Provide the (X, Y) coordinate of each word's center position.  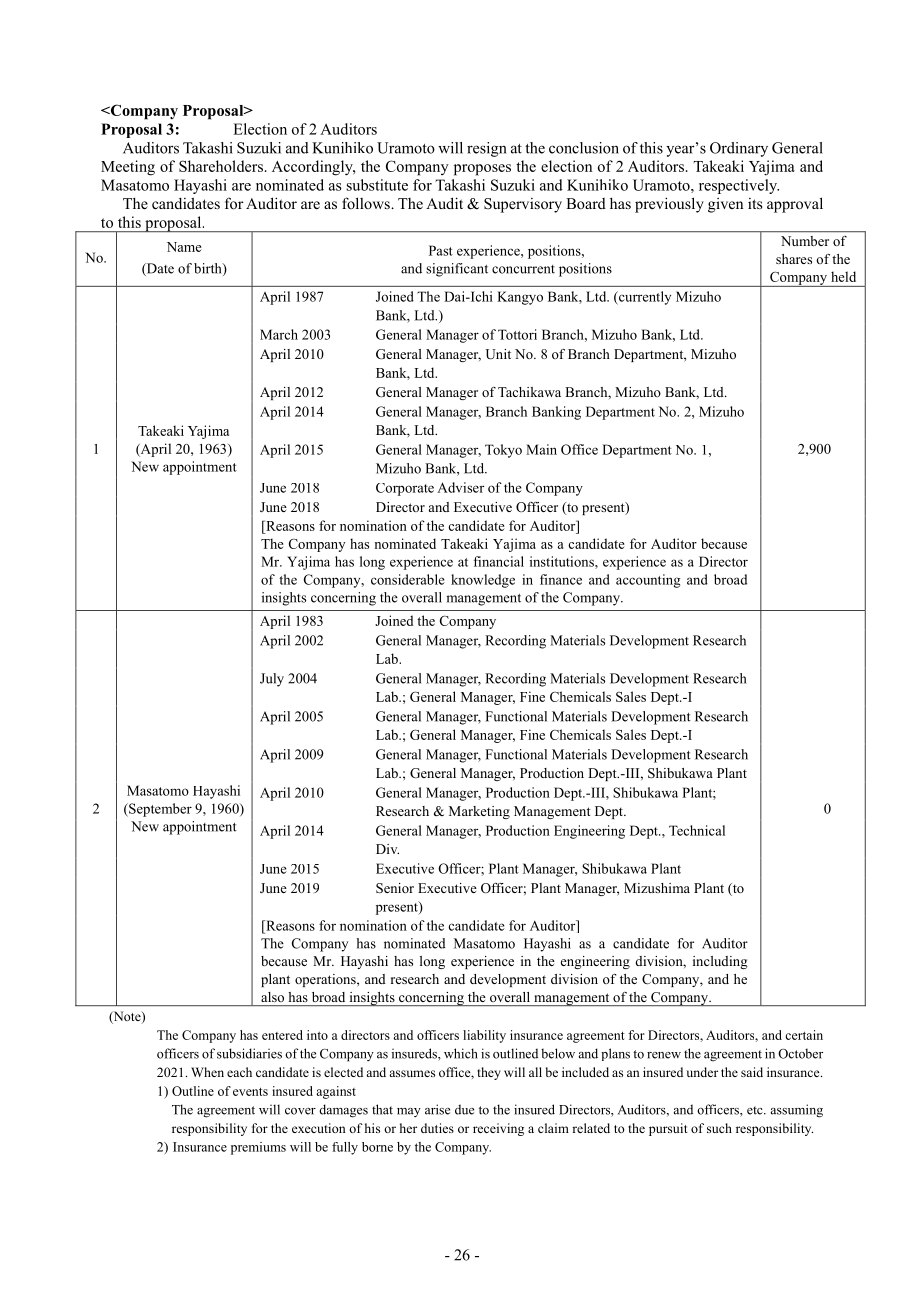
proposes (482, 170)
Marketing (479, 812)
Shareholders (221, 166)
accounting (648, 581)
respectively (739, 186)
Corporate (405, 489)
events (250, 1092)
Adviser (460, 487)
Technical (697, 830)
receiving (498, 1129)
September (159, 810)
